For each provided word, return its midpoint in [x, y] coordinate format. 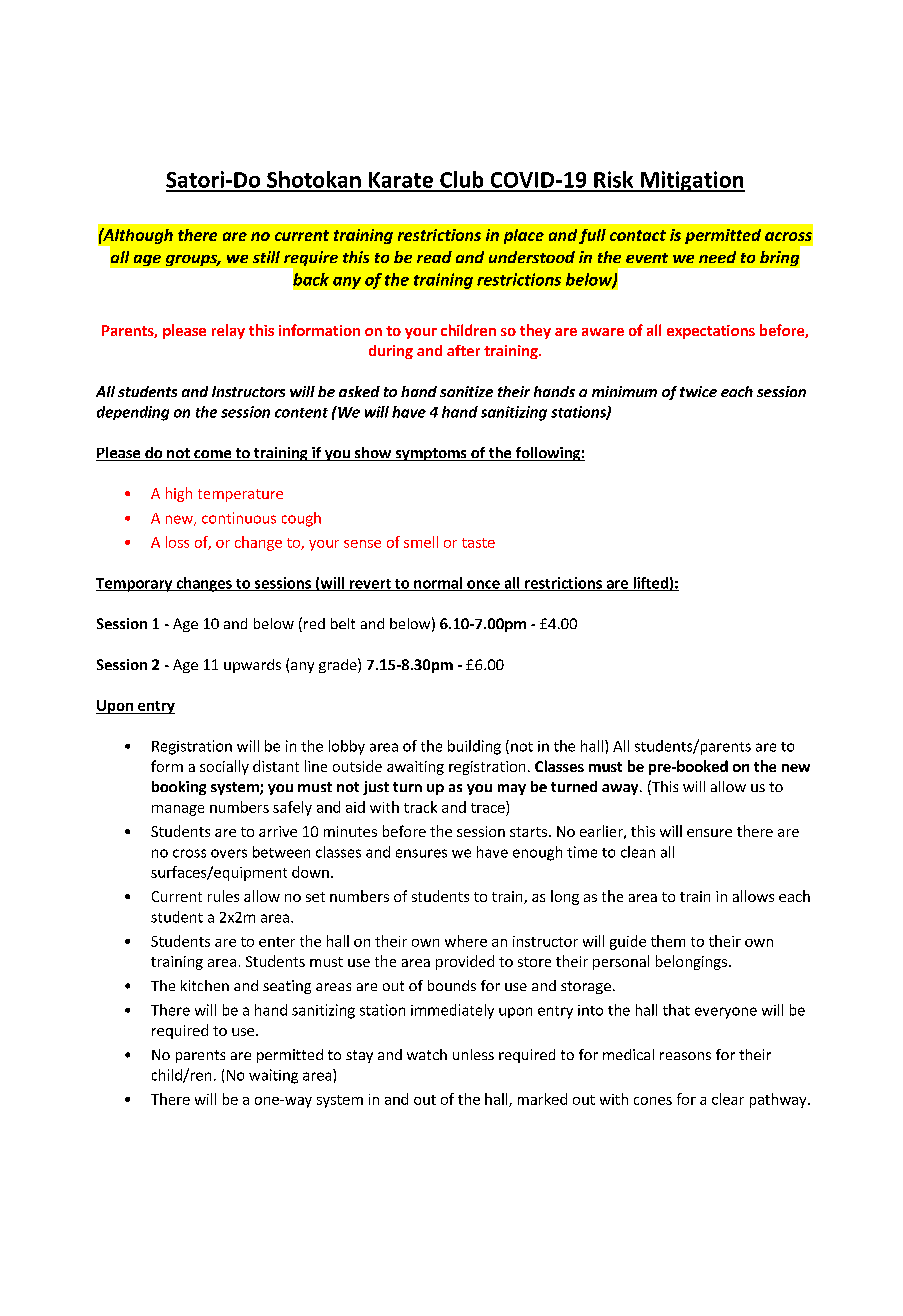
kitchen [205, 985]
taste [478, 543]
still [266, 257]
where [466, 941]
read [434, 257]
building [474, 747]
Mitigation [691, 181]
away [621, 789]
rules [223, 896]
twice [698, 391]
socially [224, 767]
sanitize [466, 391]
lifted [650, 584]
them [668, 941]
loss [177, 542]
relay [228, 331]
